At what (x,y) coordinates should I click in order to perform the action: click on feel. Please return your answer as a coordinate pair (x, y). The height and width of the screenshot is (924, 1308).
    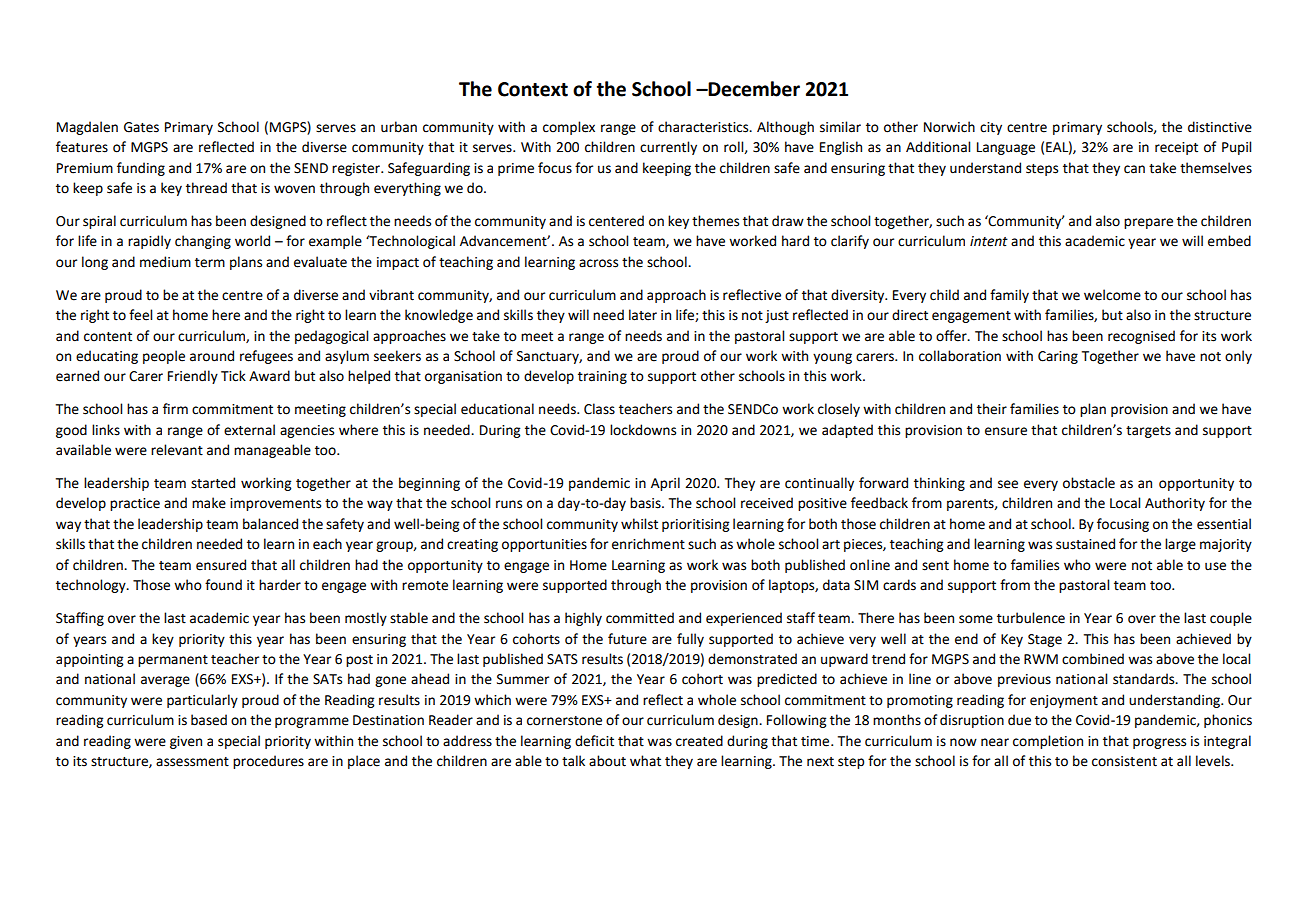
    Looking at the image, I should click on (140, 315).
